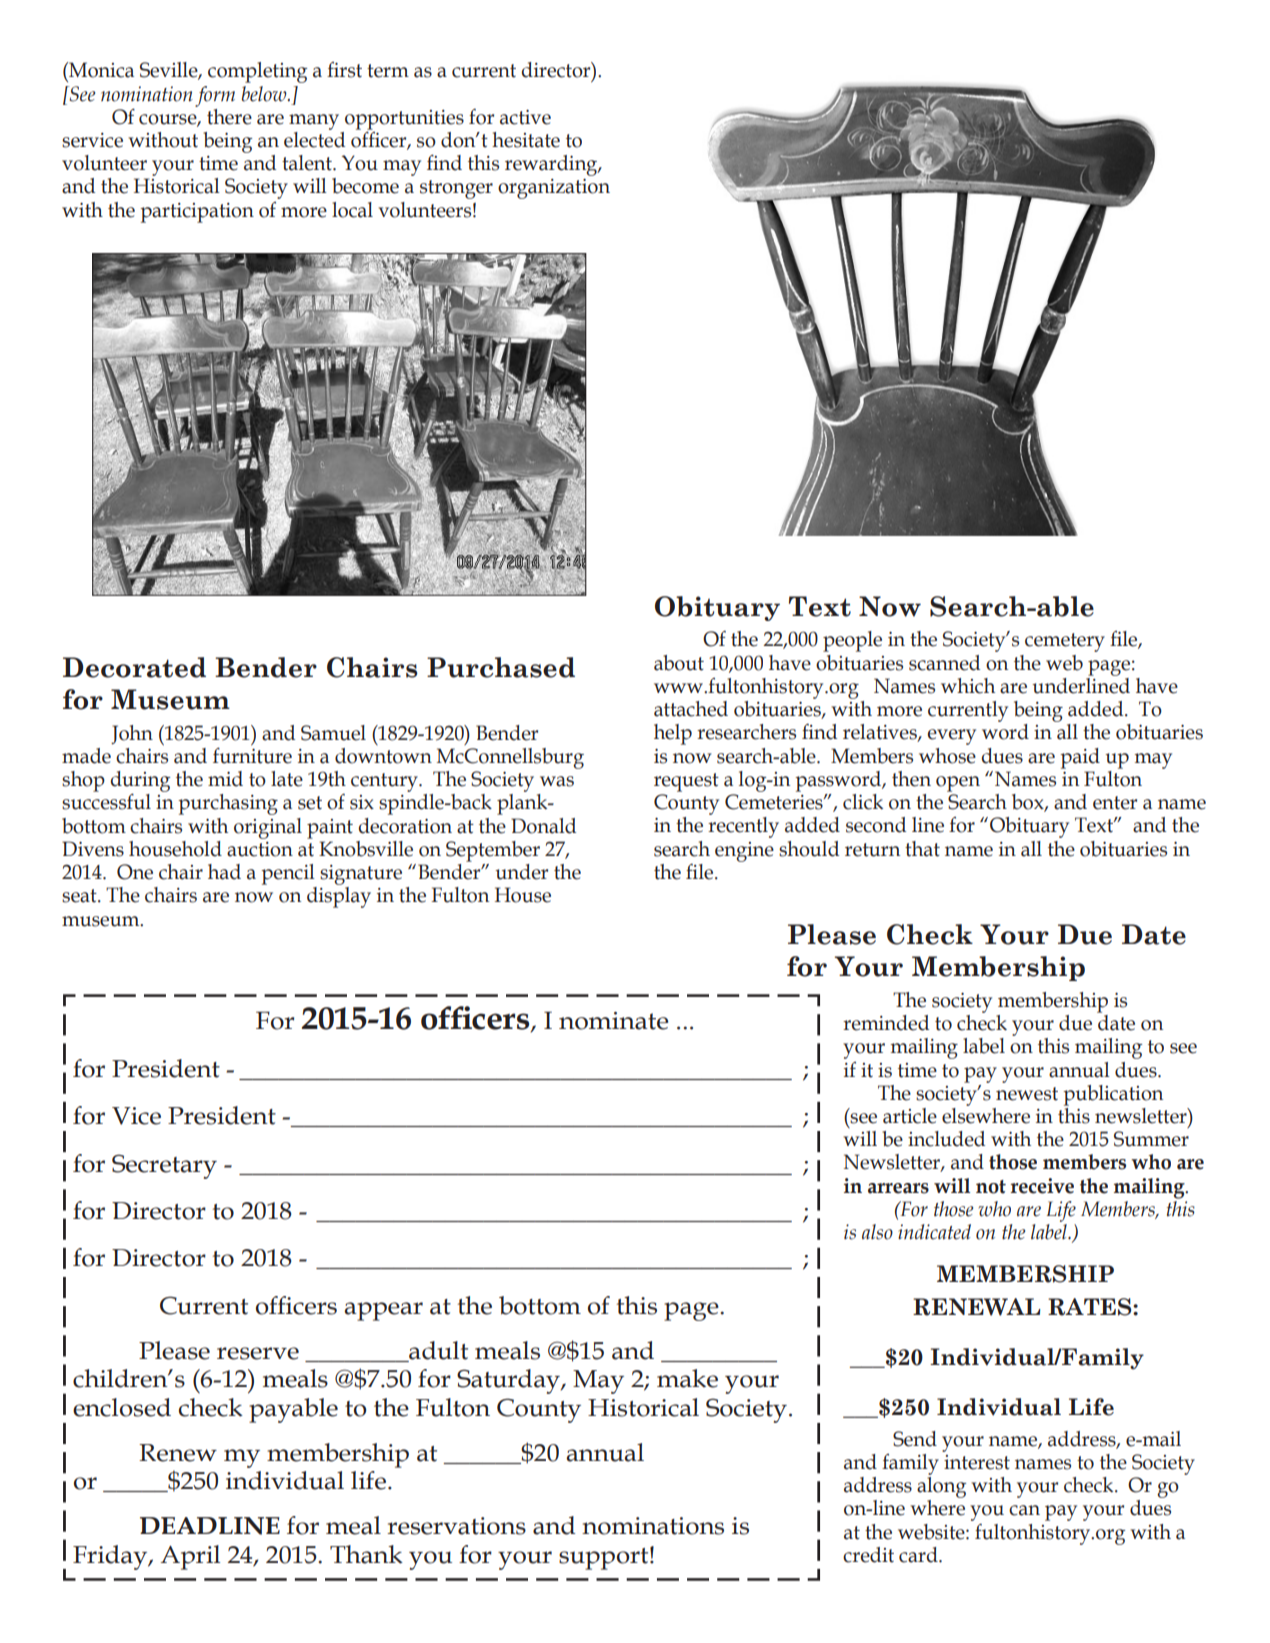 Image resolution: width=1270 pixels, height=1643 pixels. Describe the element at coordinates (1065, 642) in the screenshot. I see `cemetery` at that location.
